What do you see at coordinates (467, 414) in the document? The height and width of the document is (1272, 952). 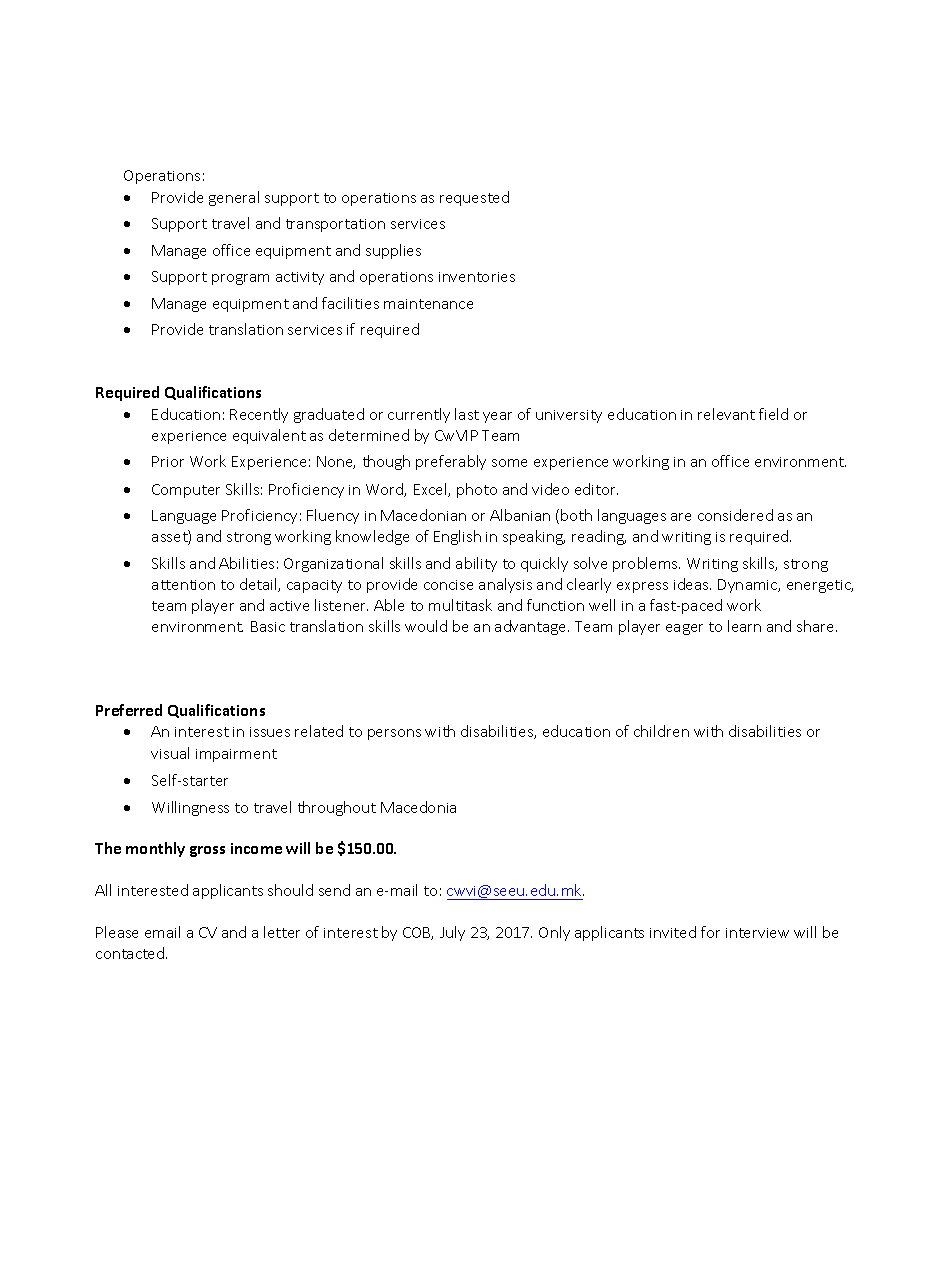 I see `last` at bounding box center [467, 414].
